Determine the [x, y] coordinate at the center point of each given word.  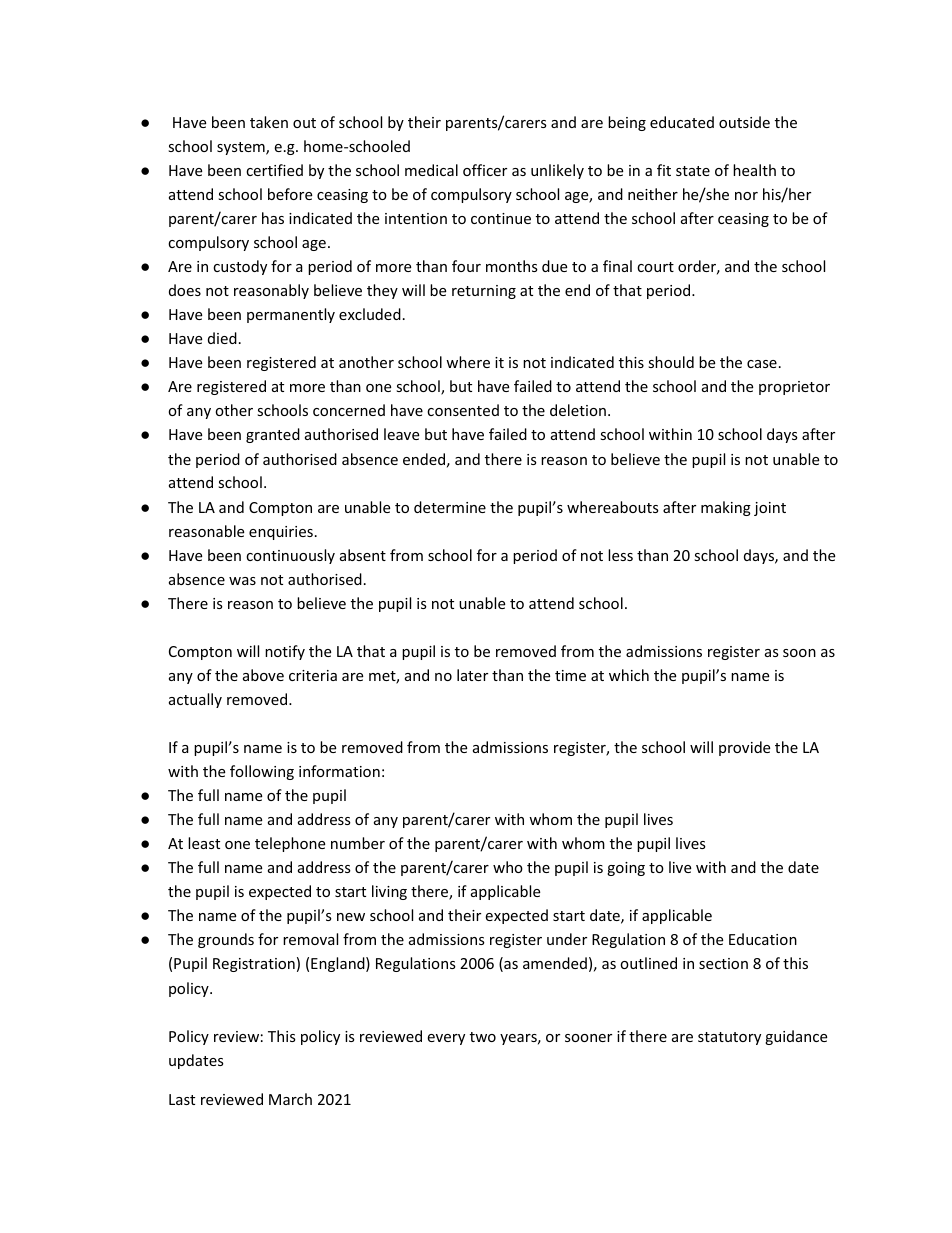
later [472, 675]
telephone [290, 844]
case [762, 364]
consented [463, 410]
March [290, 1099]
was [242, 581]
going [626, 869]
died [222, 338]
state [693, 171]
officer [485, 170]
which [629, 675]
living [389, 892]
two [483, 1037]
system [242, 148]
